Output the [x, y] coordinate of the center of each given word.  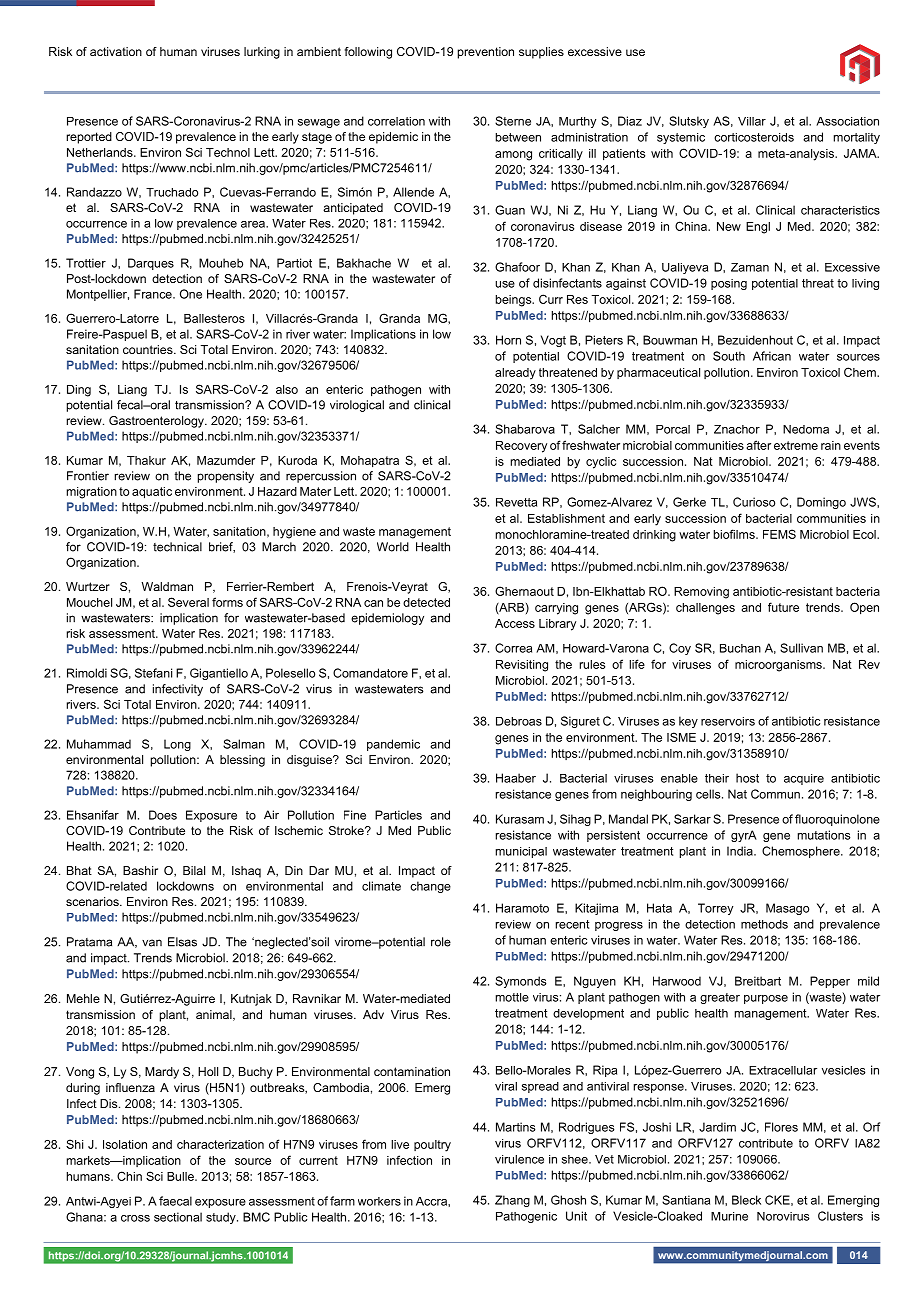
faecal [175, 1201]
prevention [486, 53]
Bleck [746, 1200]
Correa [513, 648]
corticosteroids [754, 137]
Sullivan [801, 648]
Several [188, 602]
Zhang [512, 1201]
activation [116, 51]
